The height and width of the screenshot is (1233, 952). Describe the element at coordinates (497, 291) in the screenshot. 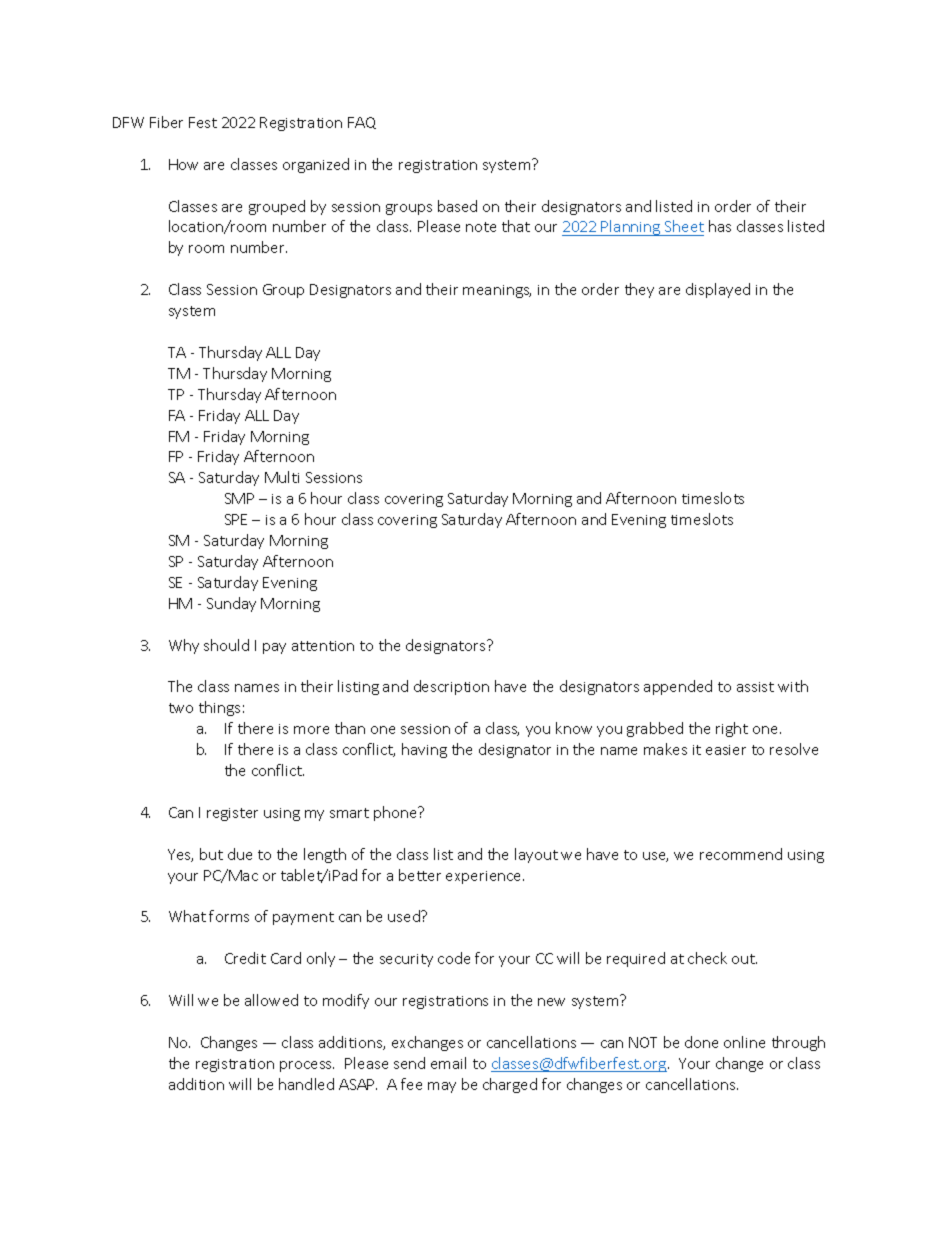

I see `meanings` at that location.
